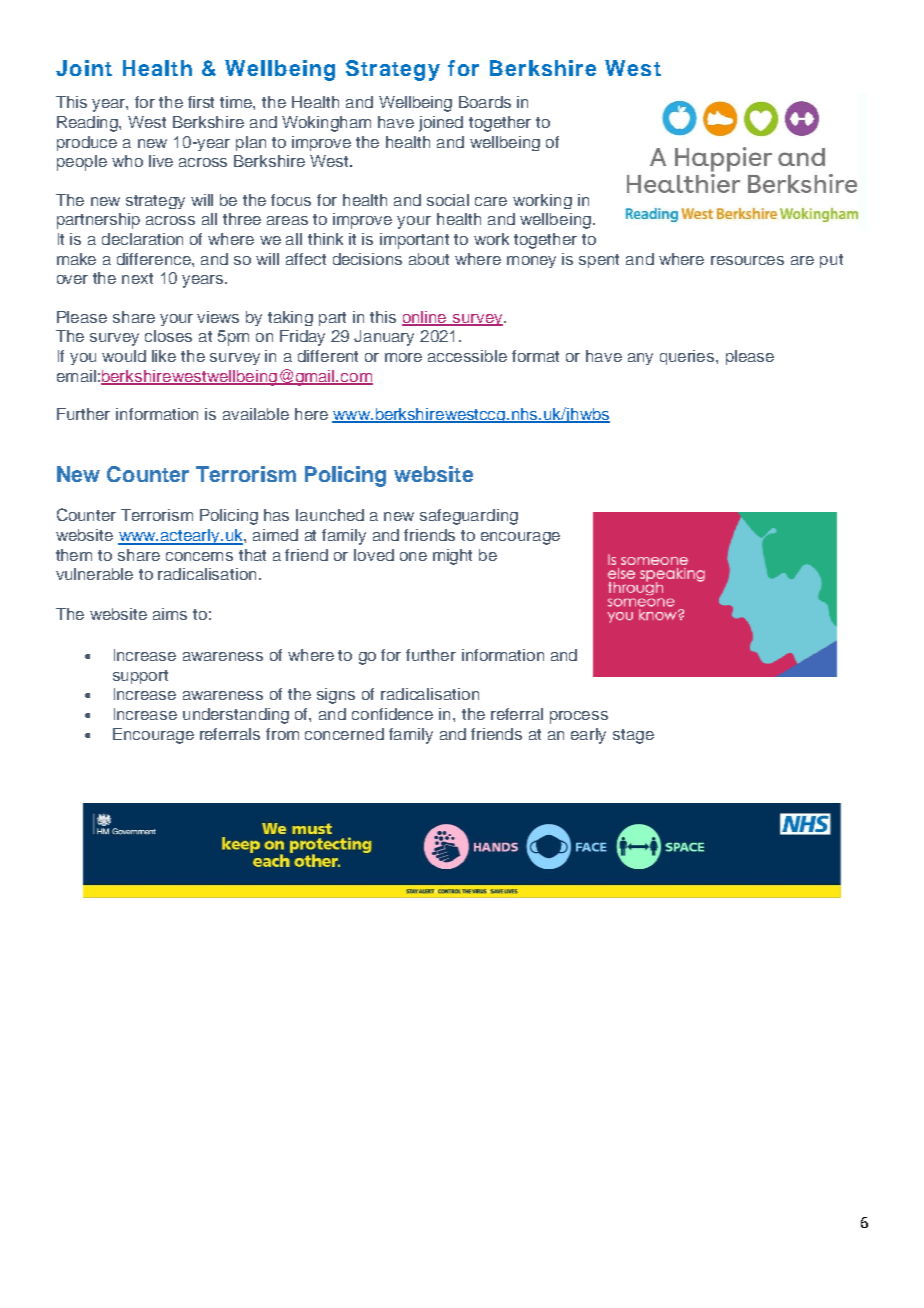  Describe the element at coordinates (441, 124) in the image. I see `joined` at that location.
